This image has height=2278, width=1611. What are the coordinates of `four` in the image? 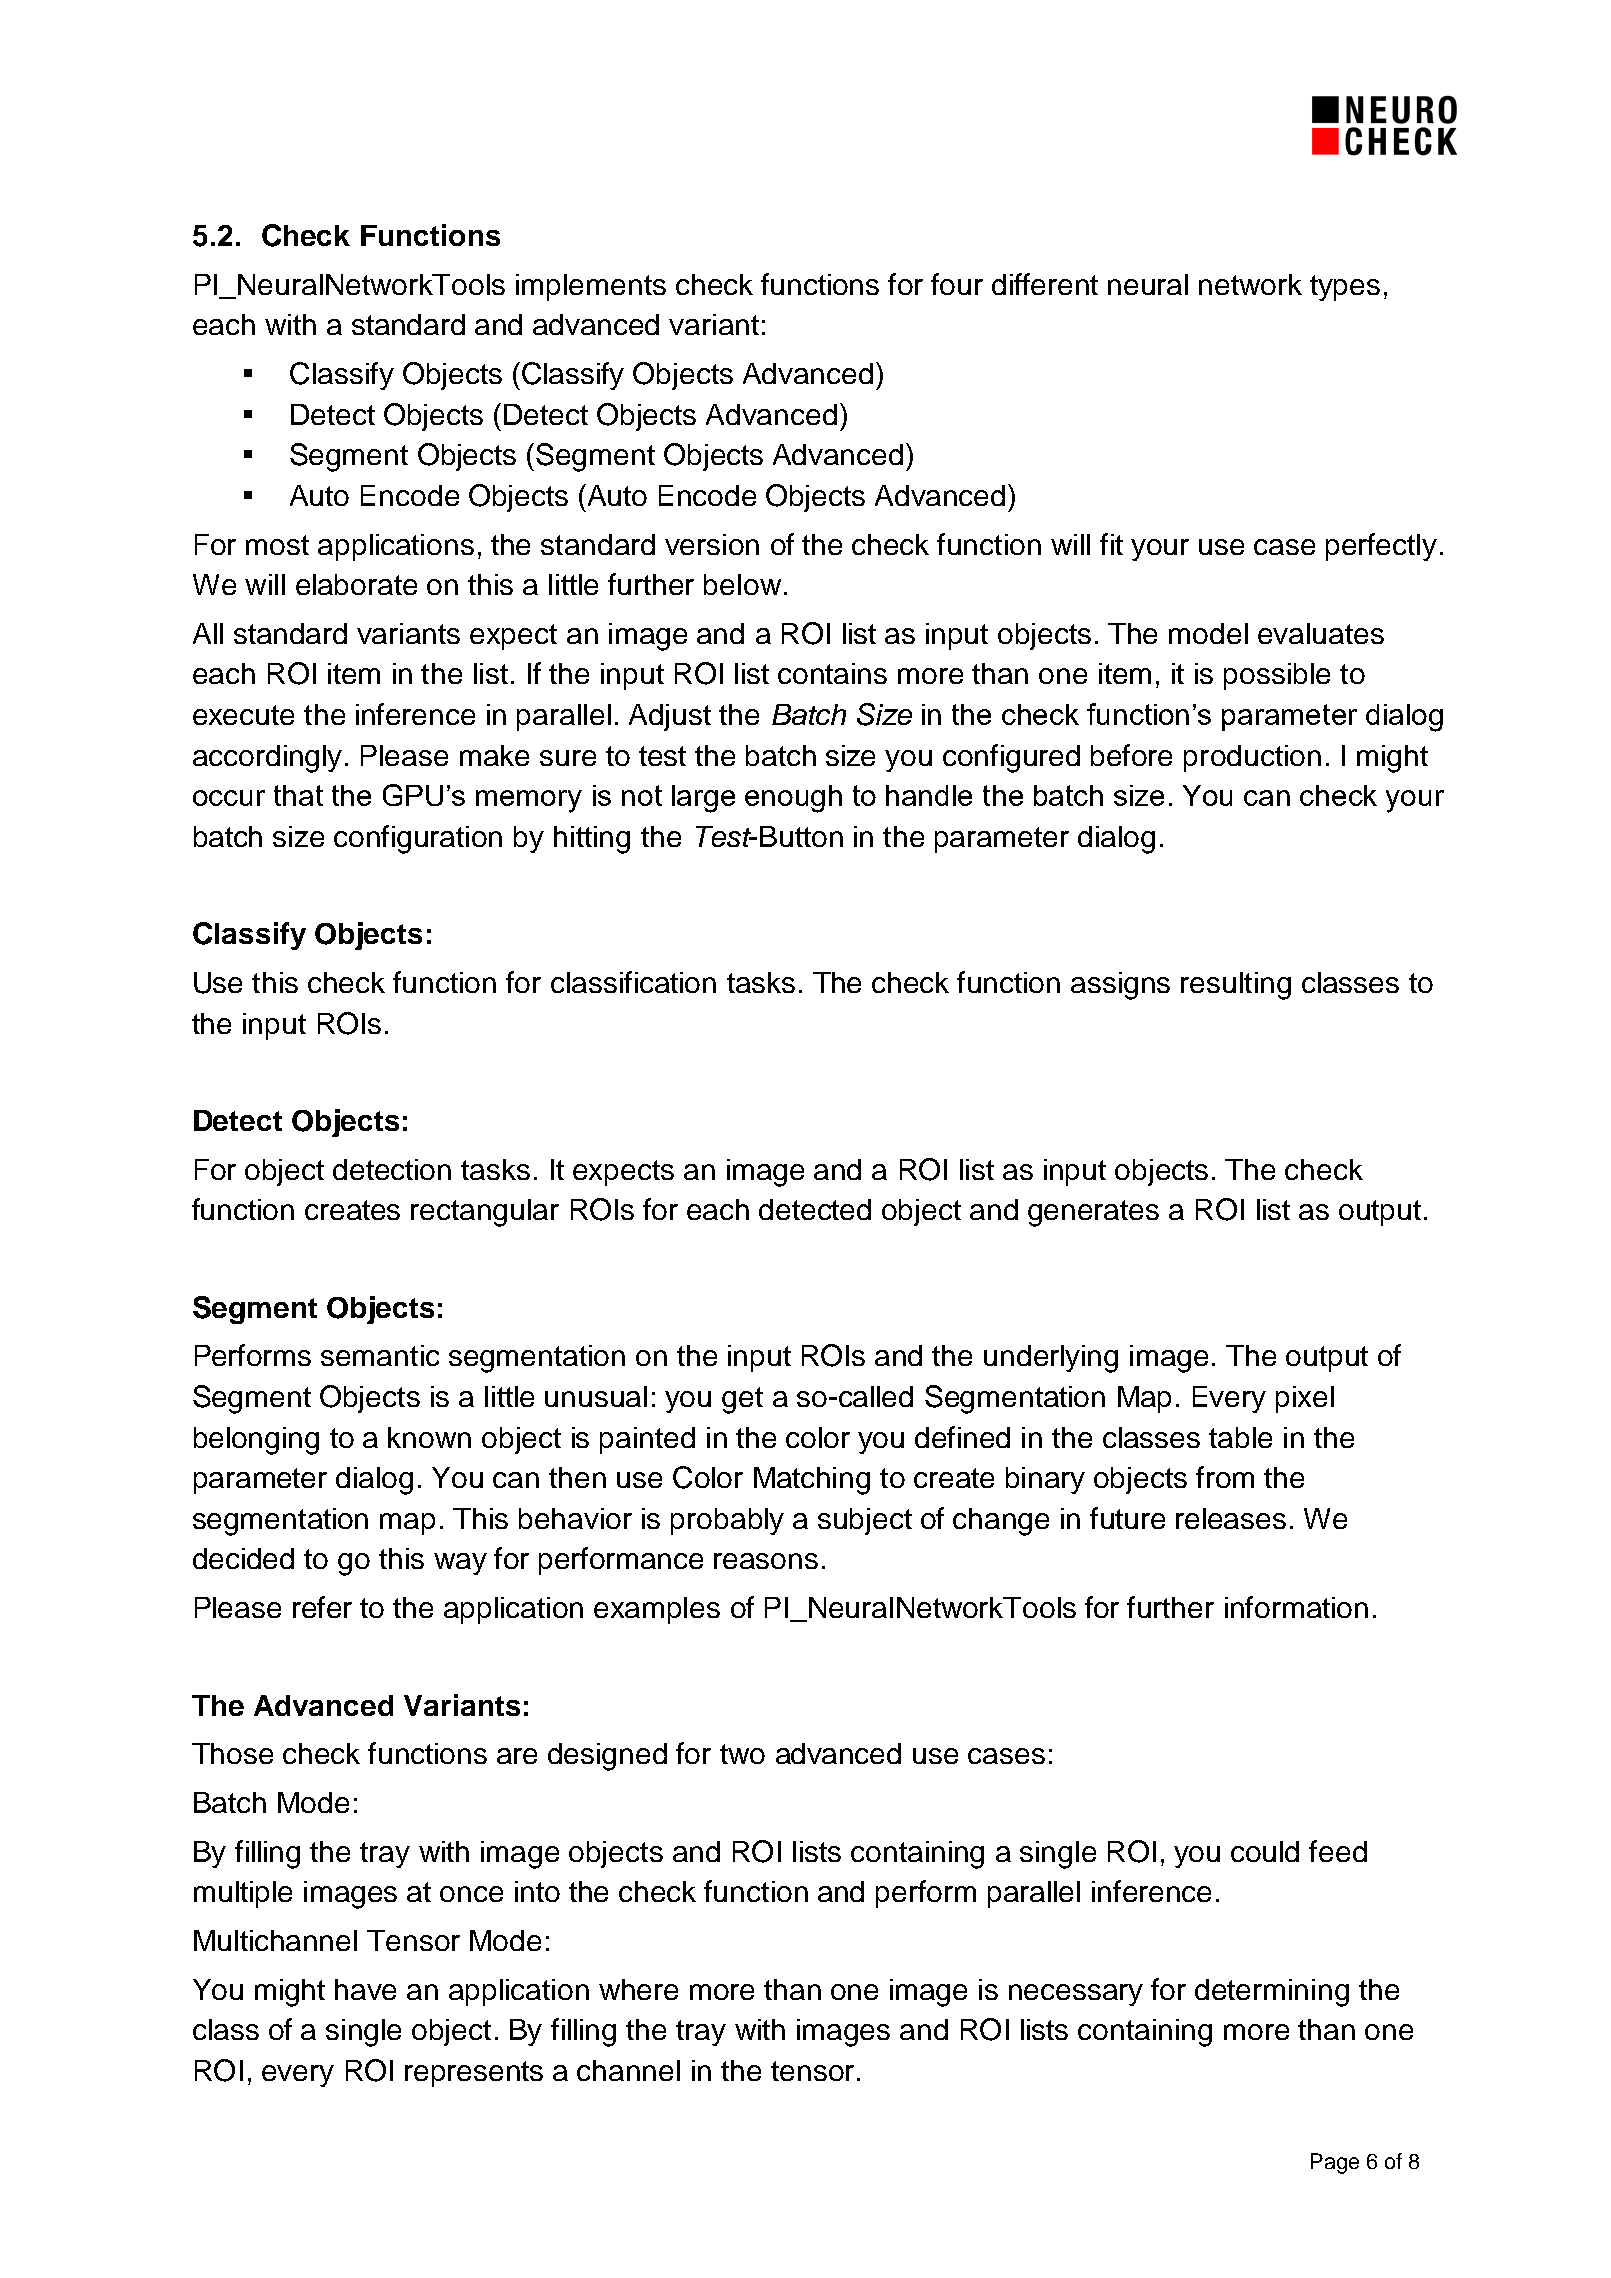 It's located at (957, 284).
